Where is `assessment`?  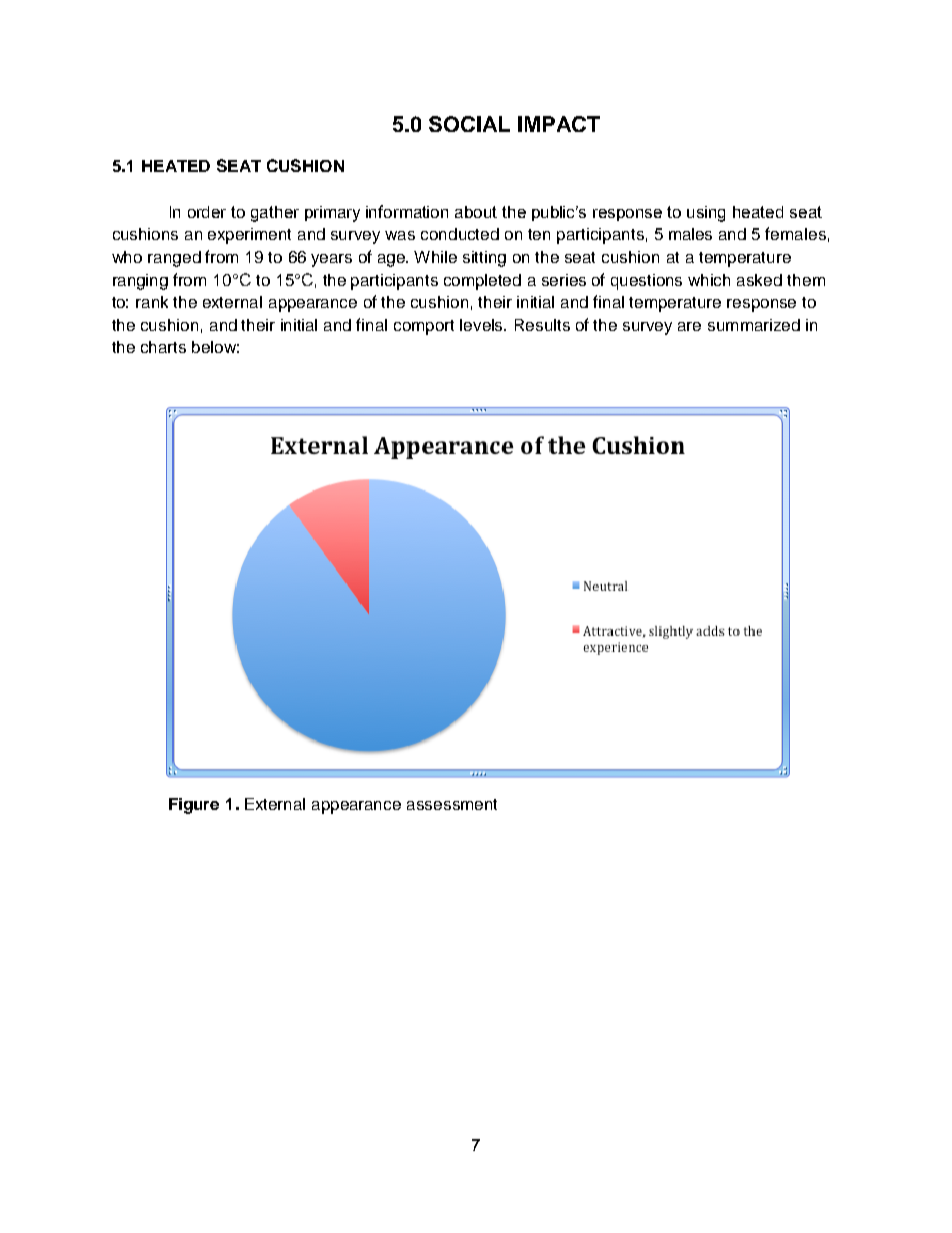 assessment is located at coordinates (452, 804).
